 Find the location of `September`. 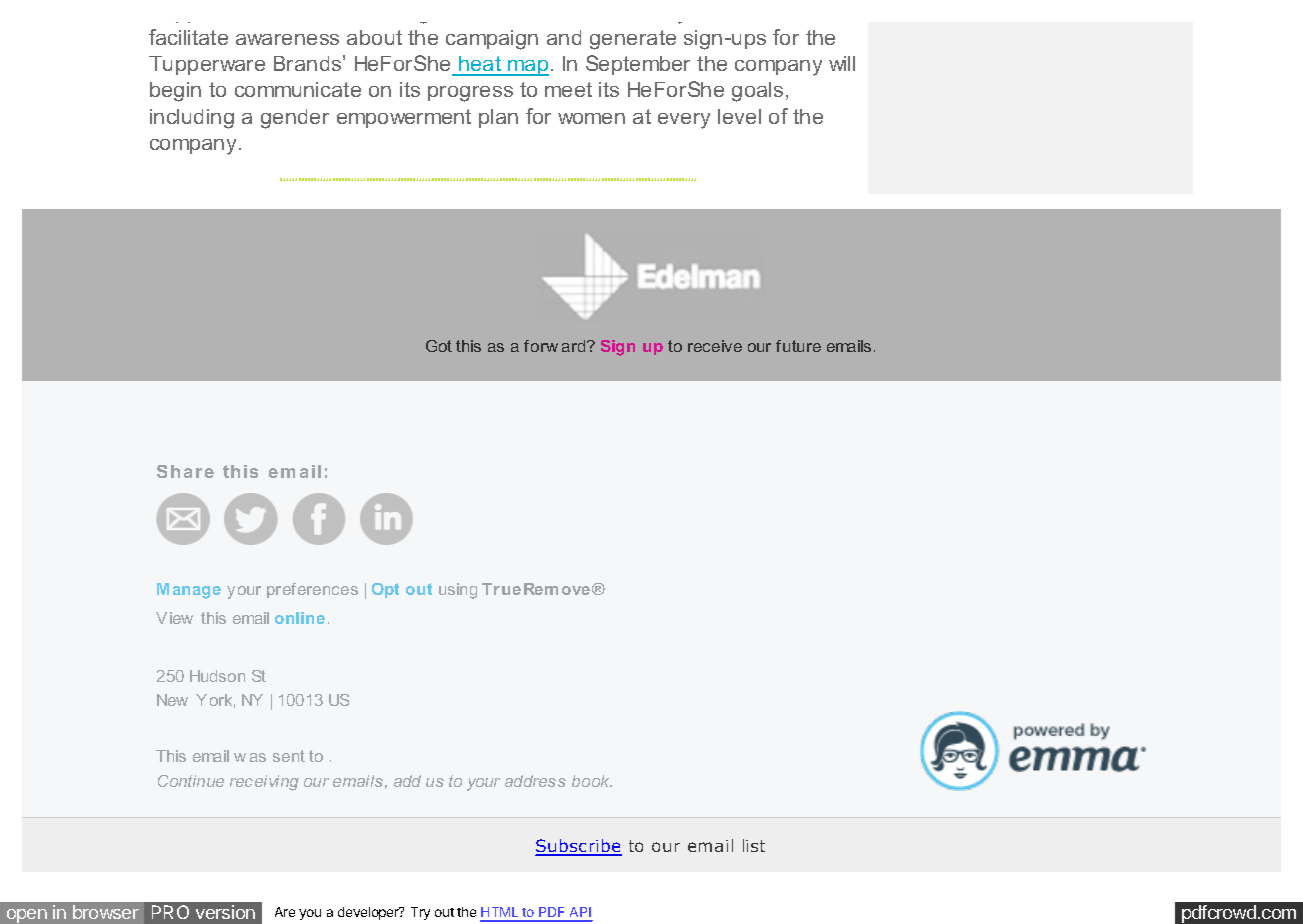

September is located at coordinates (638, 65).
